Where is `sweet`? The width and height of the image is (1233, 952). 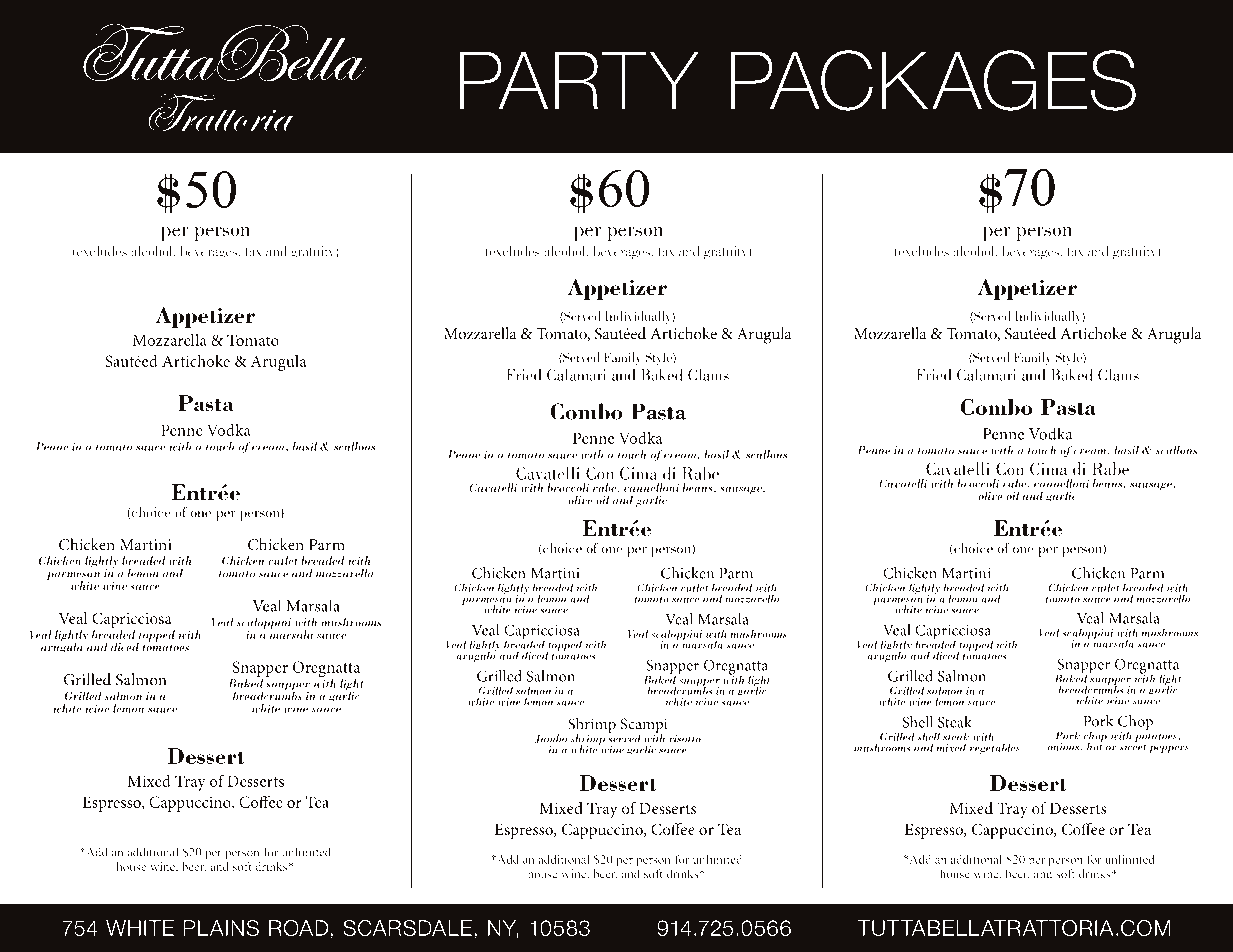 sweet is located at coordinates (1133, 746).
